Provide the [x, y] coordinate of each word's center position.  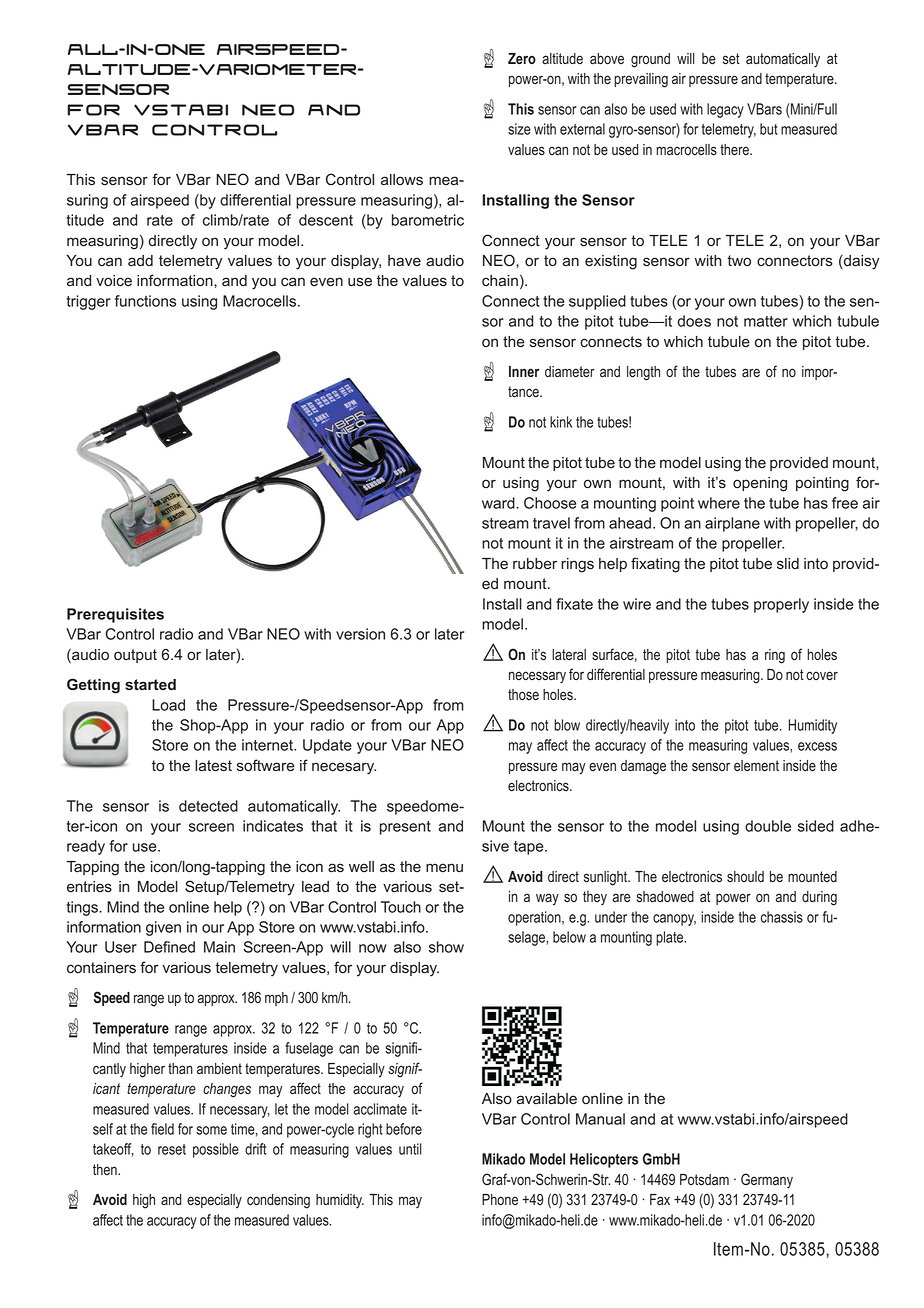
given [163, 928]
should [745, 877]
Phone [500, 1199]
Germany [767, 1181]
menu [444, 867]
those [523, 694]
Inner [524, 371]
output [135, 656]
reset [172, 1149]
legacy [725, 110]
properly [781, 605]
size [519, 129]
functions [145, 301]
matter [766, 321]
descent [326, 220]
